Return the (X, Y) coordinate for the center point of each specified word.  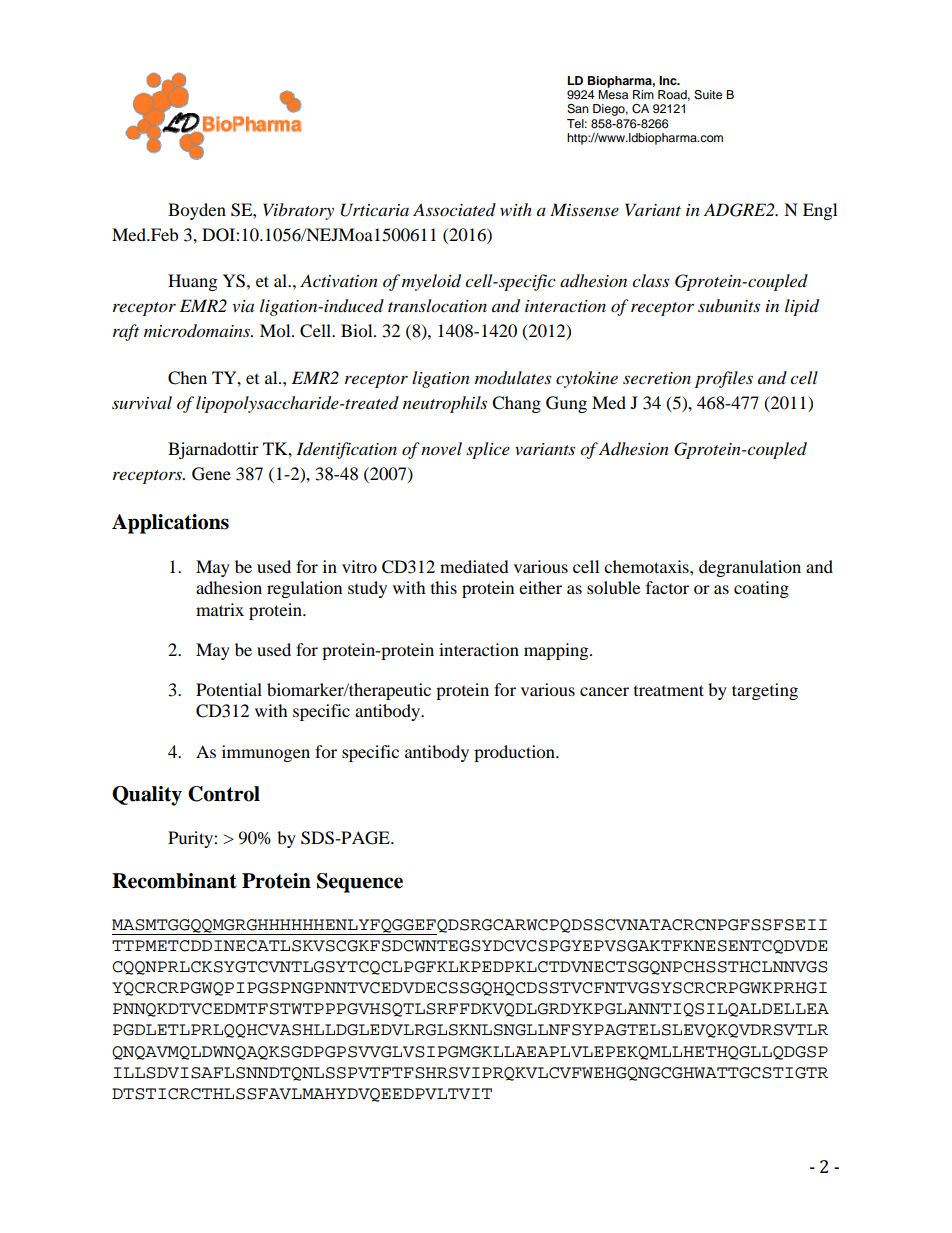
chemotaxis (647, 566)
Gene (211, 474)
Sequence (360, 883)
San (578, 109)
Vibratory (298, 211)
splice (488, 450)
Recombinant (174, 881)
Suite (708, 95)
